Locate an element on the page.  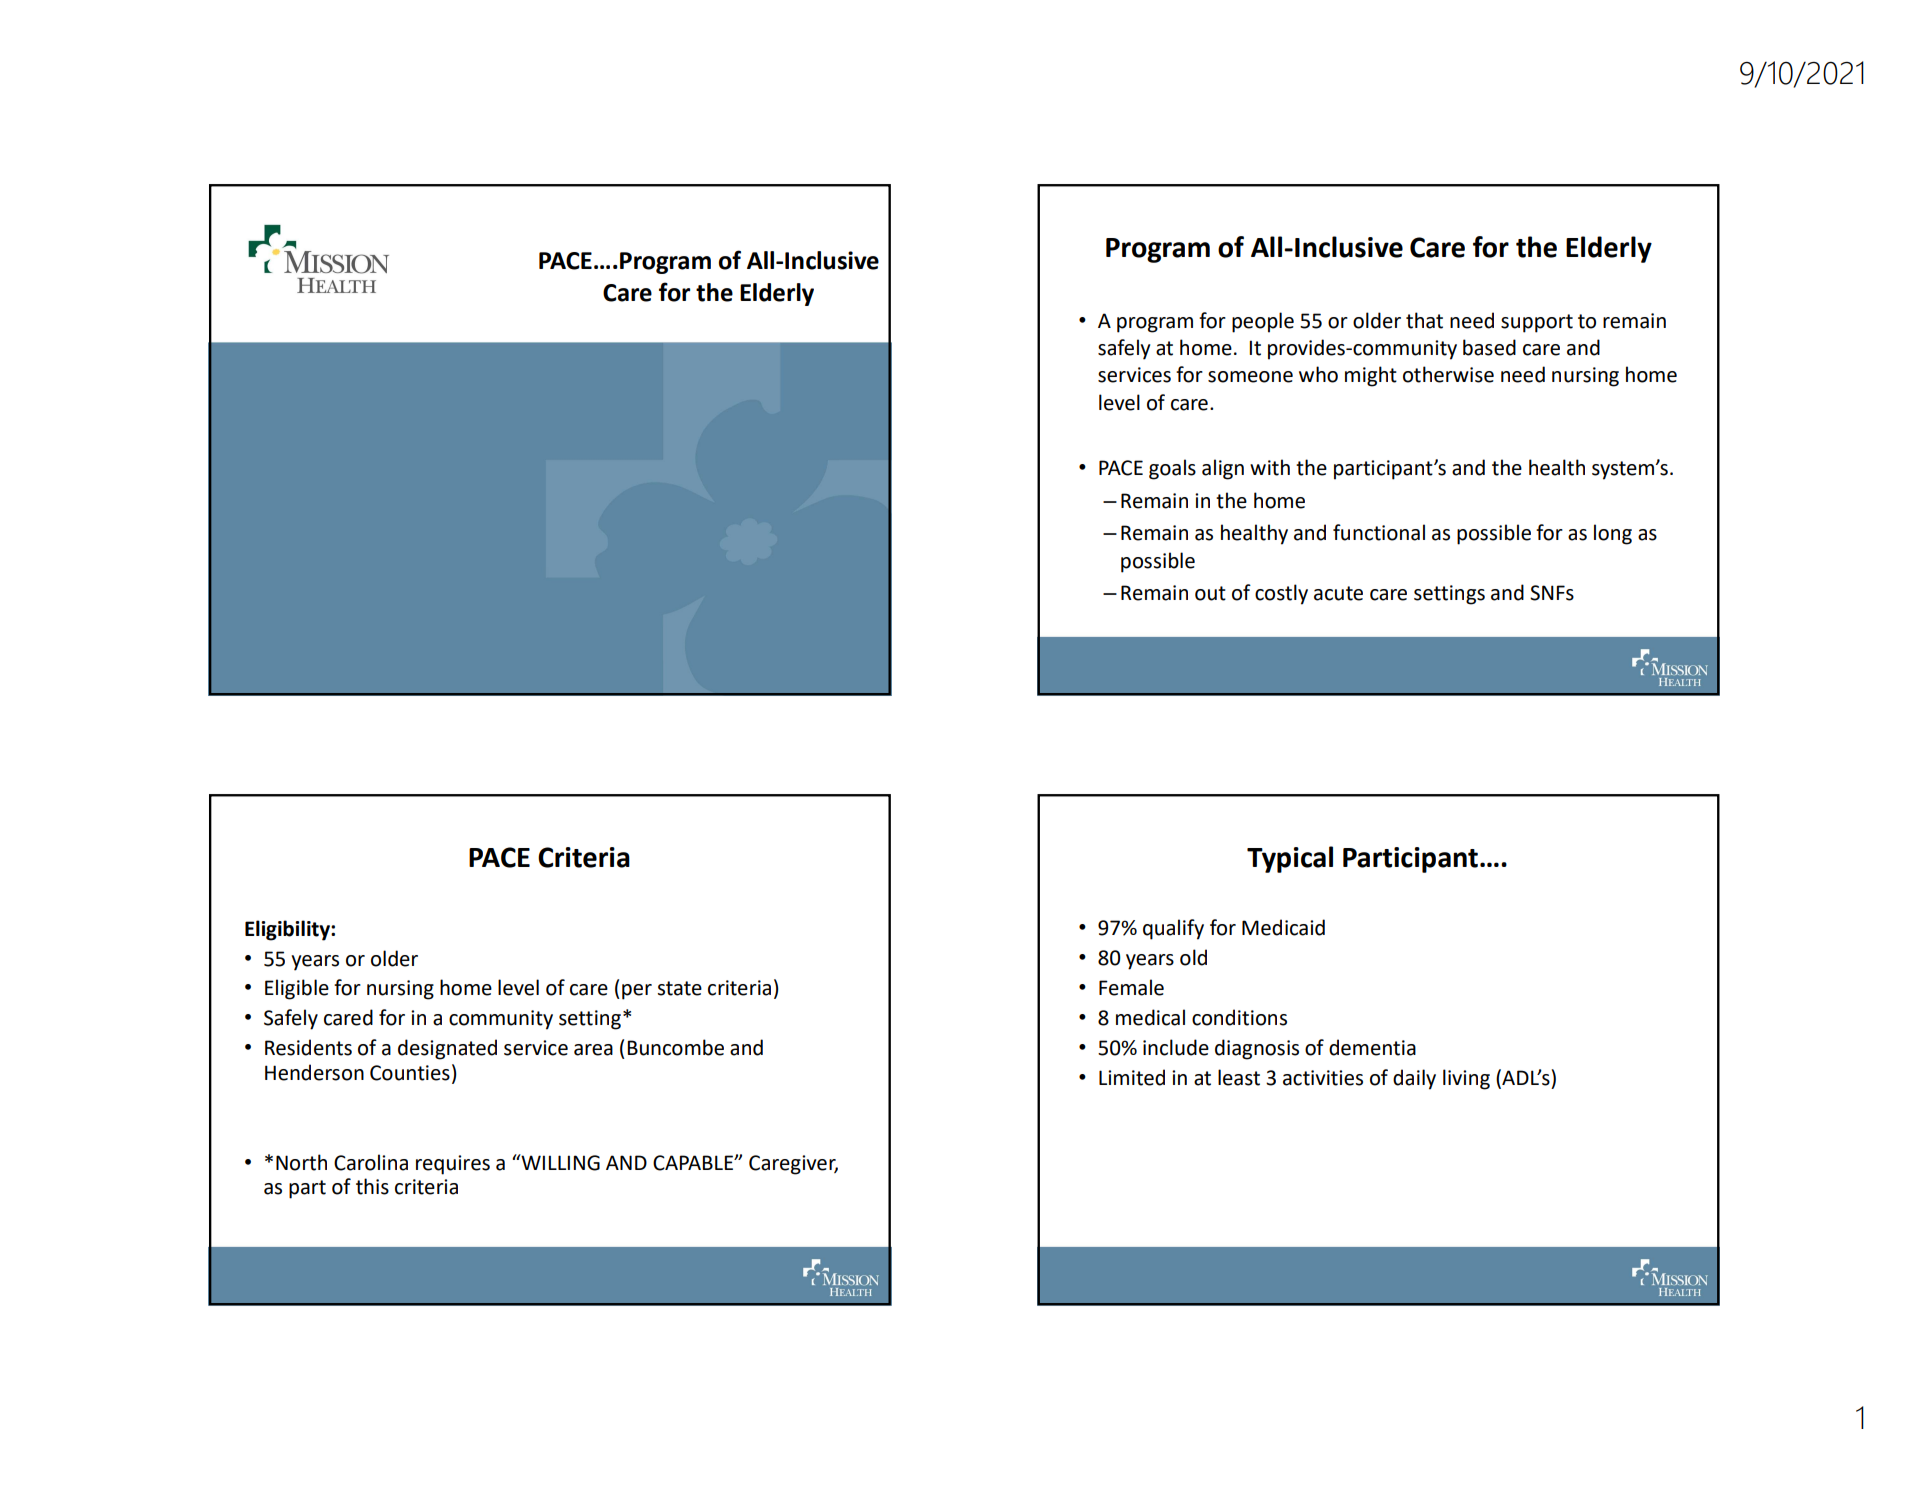
functional is located at coordinates (1379, 532).
